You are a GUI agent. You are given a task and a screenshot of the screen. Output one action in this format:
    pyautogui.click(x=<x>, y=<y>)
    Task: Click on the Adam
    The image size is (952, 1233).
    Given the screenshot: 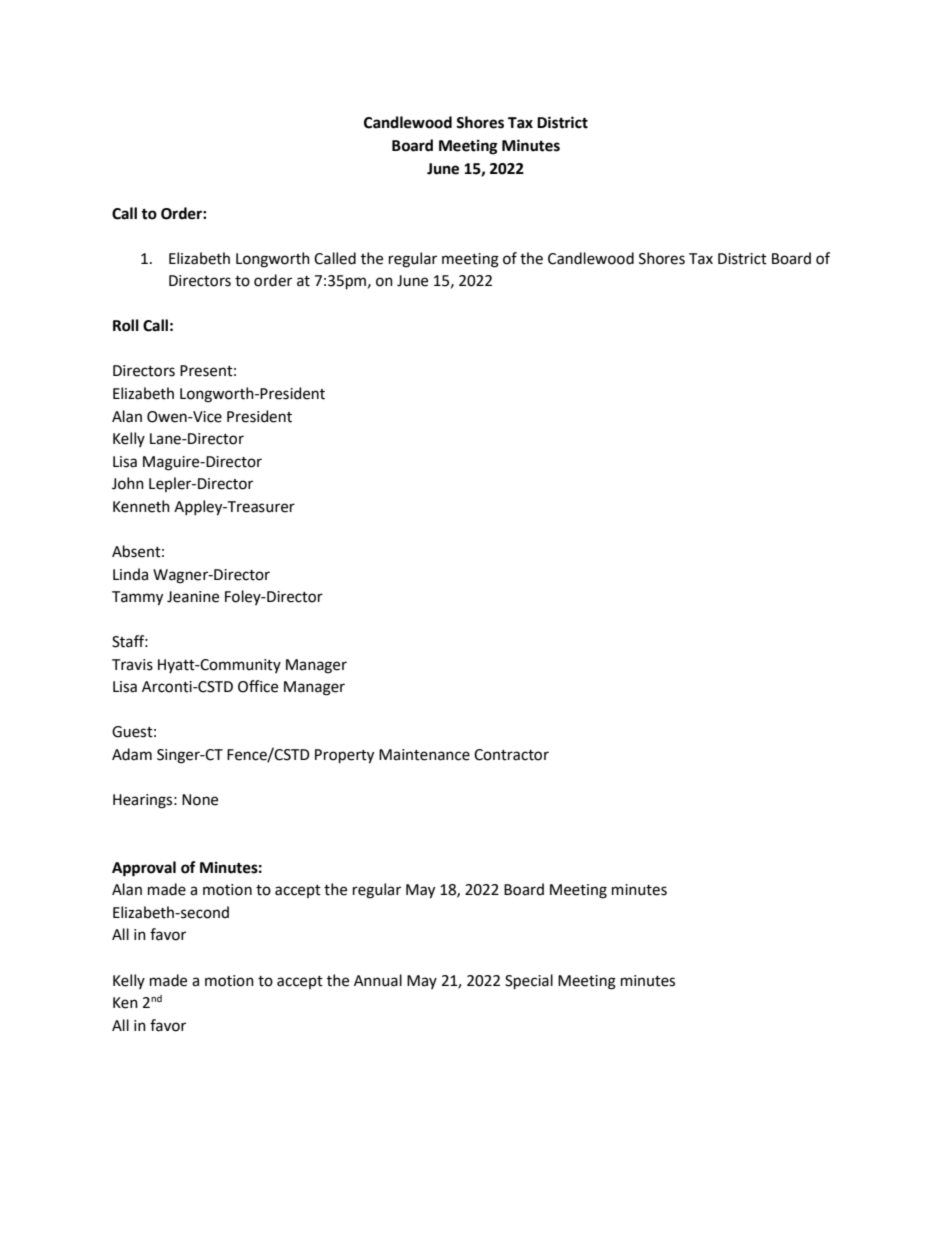 What is the action you would take?
    pyautogui.click(x=132, y=754)
